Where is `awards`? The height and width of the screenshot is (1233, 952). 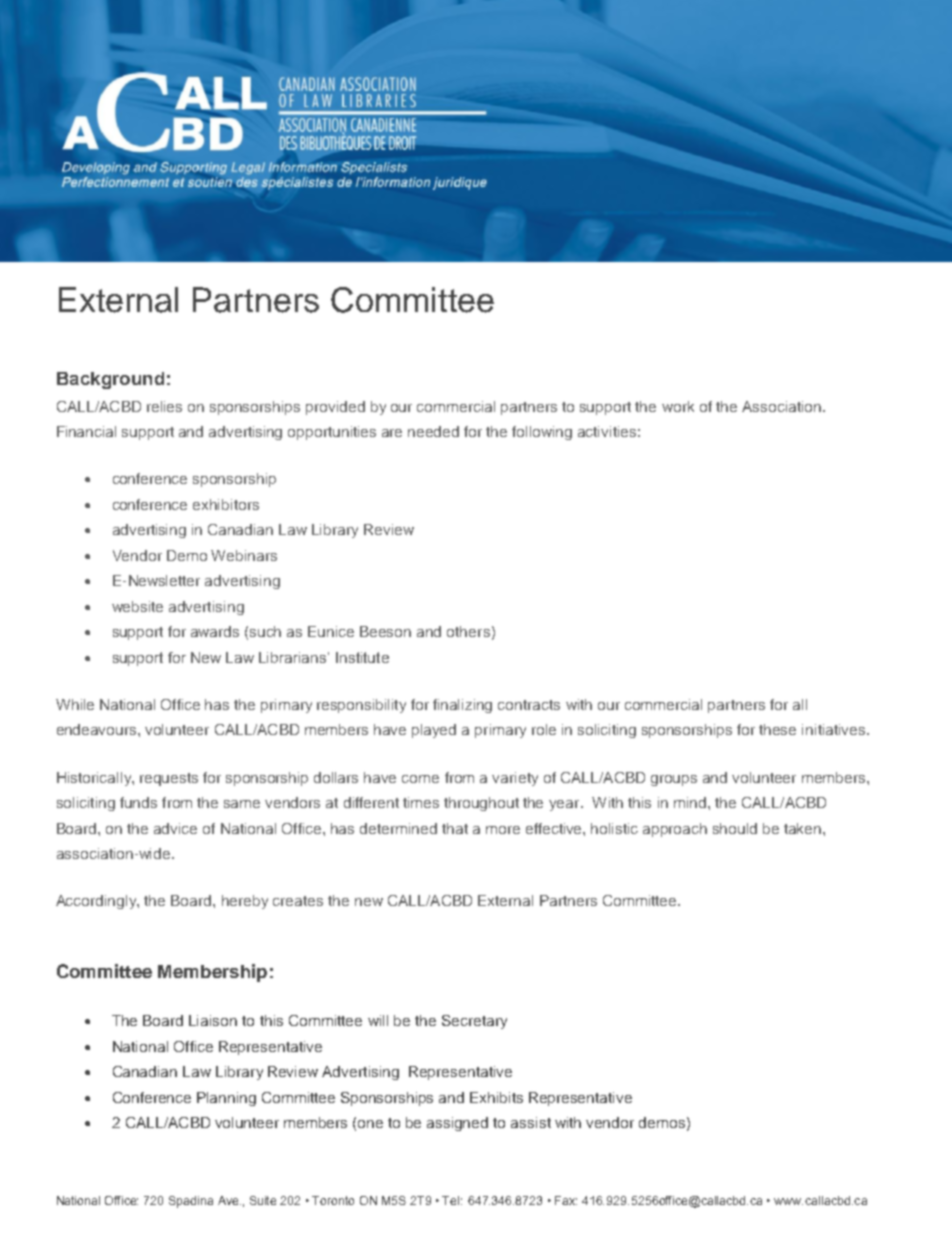 awards is located at coordinates (215, 631).
